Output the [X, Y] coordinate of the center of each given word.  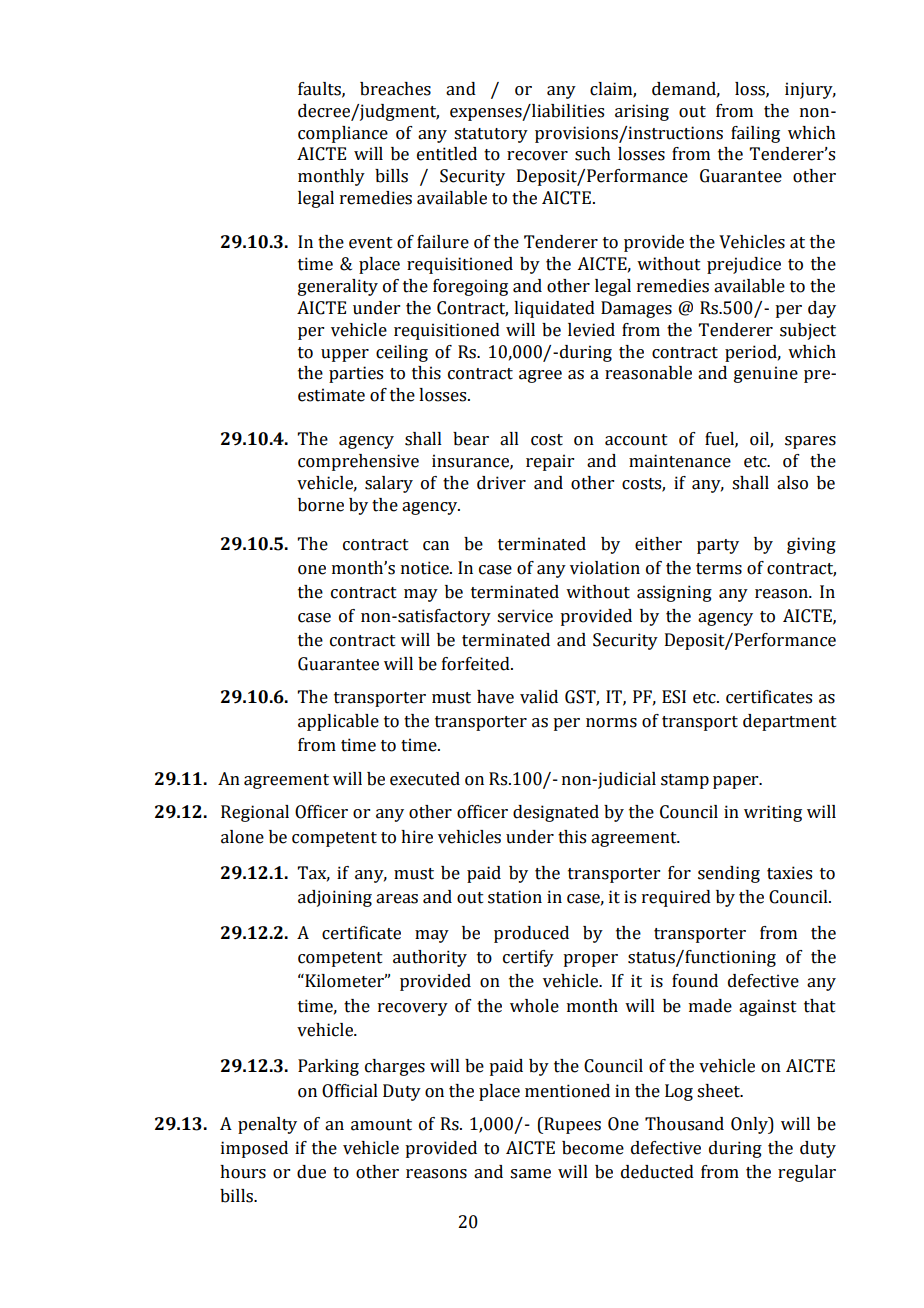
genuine [766, 374]
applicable [338, 722]
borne [321, 505]
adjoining [335, 898]
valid [539, 697]
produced [531, 934]
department [790, 722]
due [311, 1172]
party [718, 546]
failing [755, 134]
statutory [491, 135]
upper [345, 355]
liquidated [554, 309]
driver [501, 483]
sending [729, 874]
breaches [395, 89]
